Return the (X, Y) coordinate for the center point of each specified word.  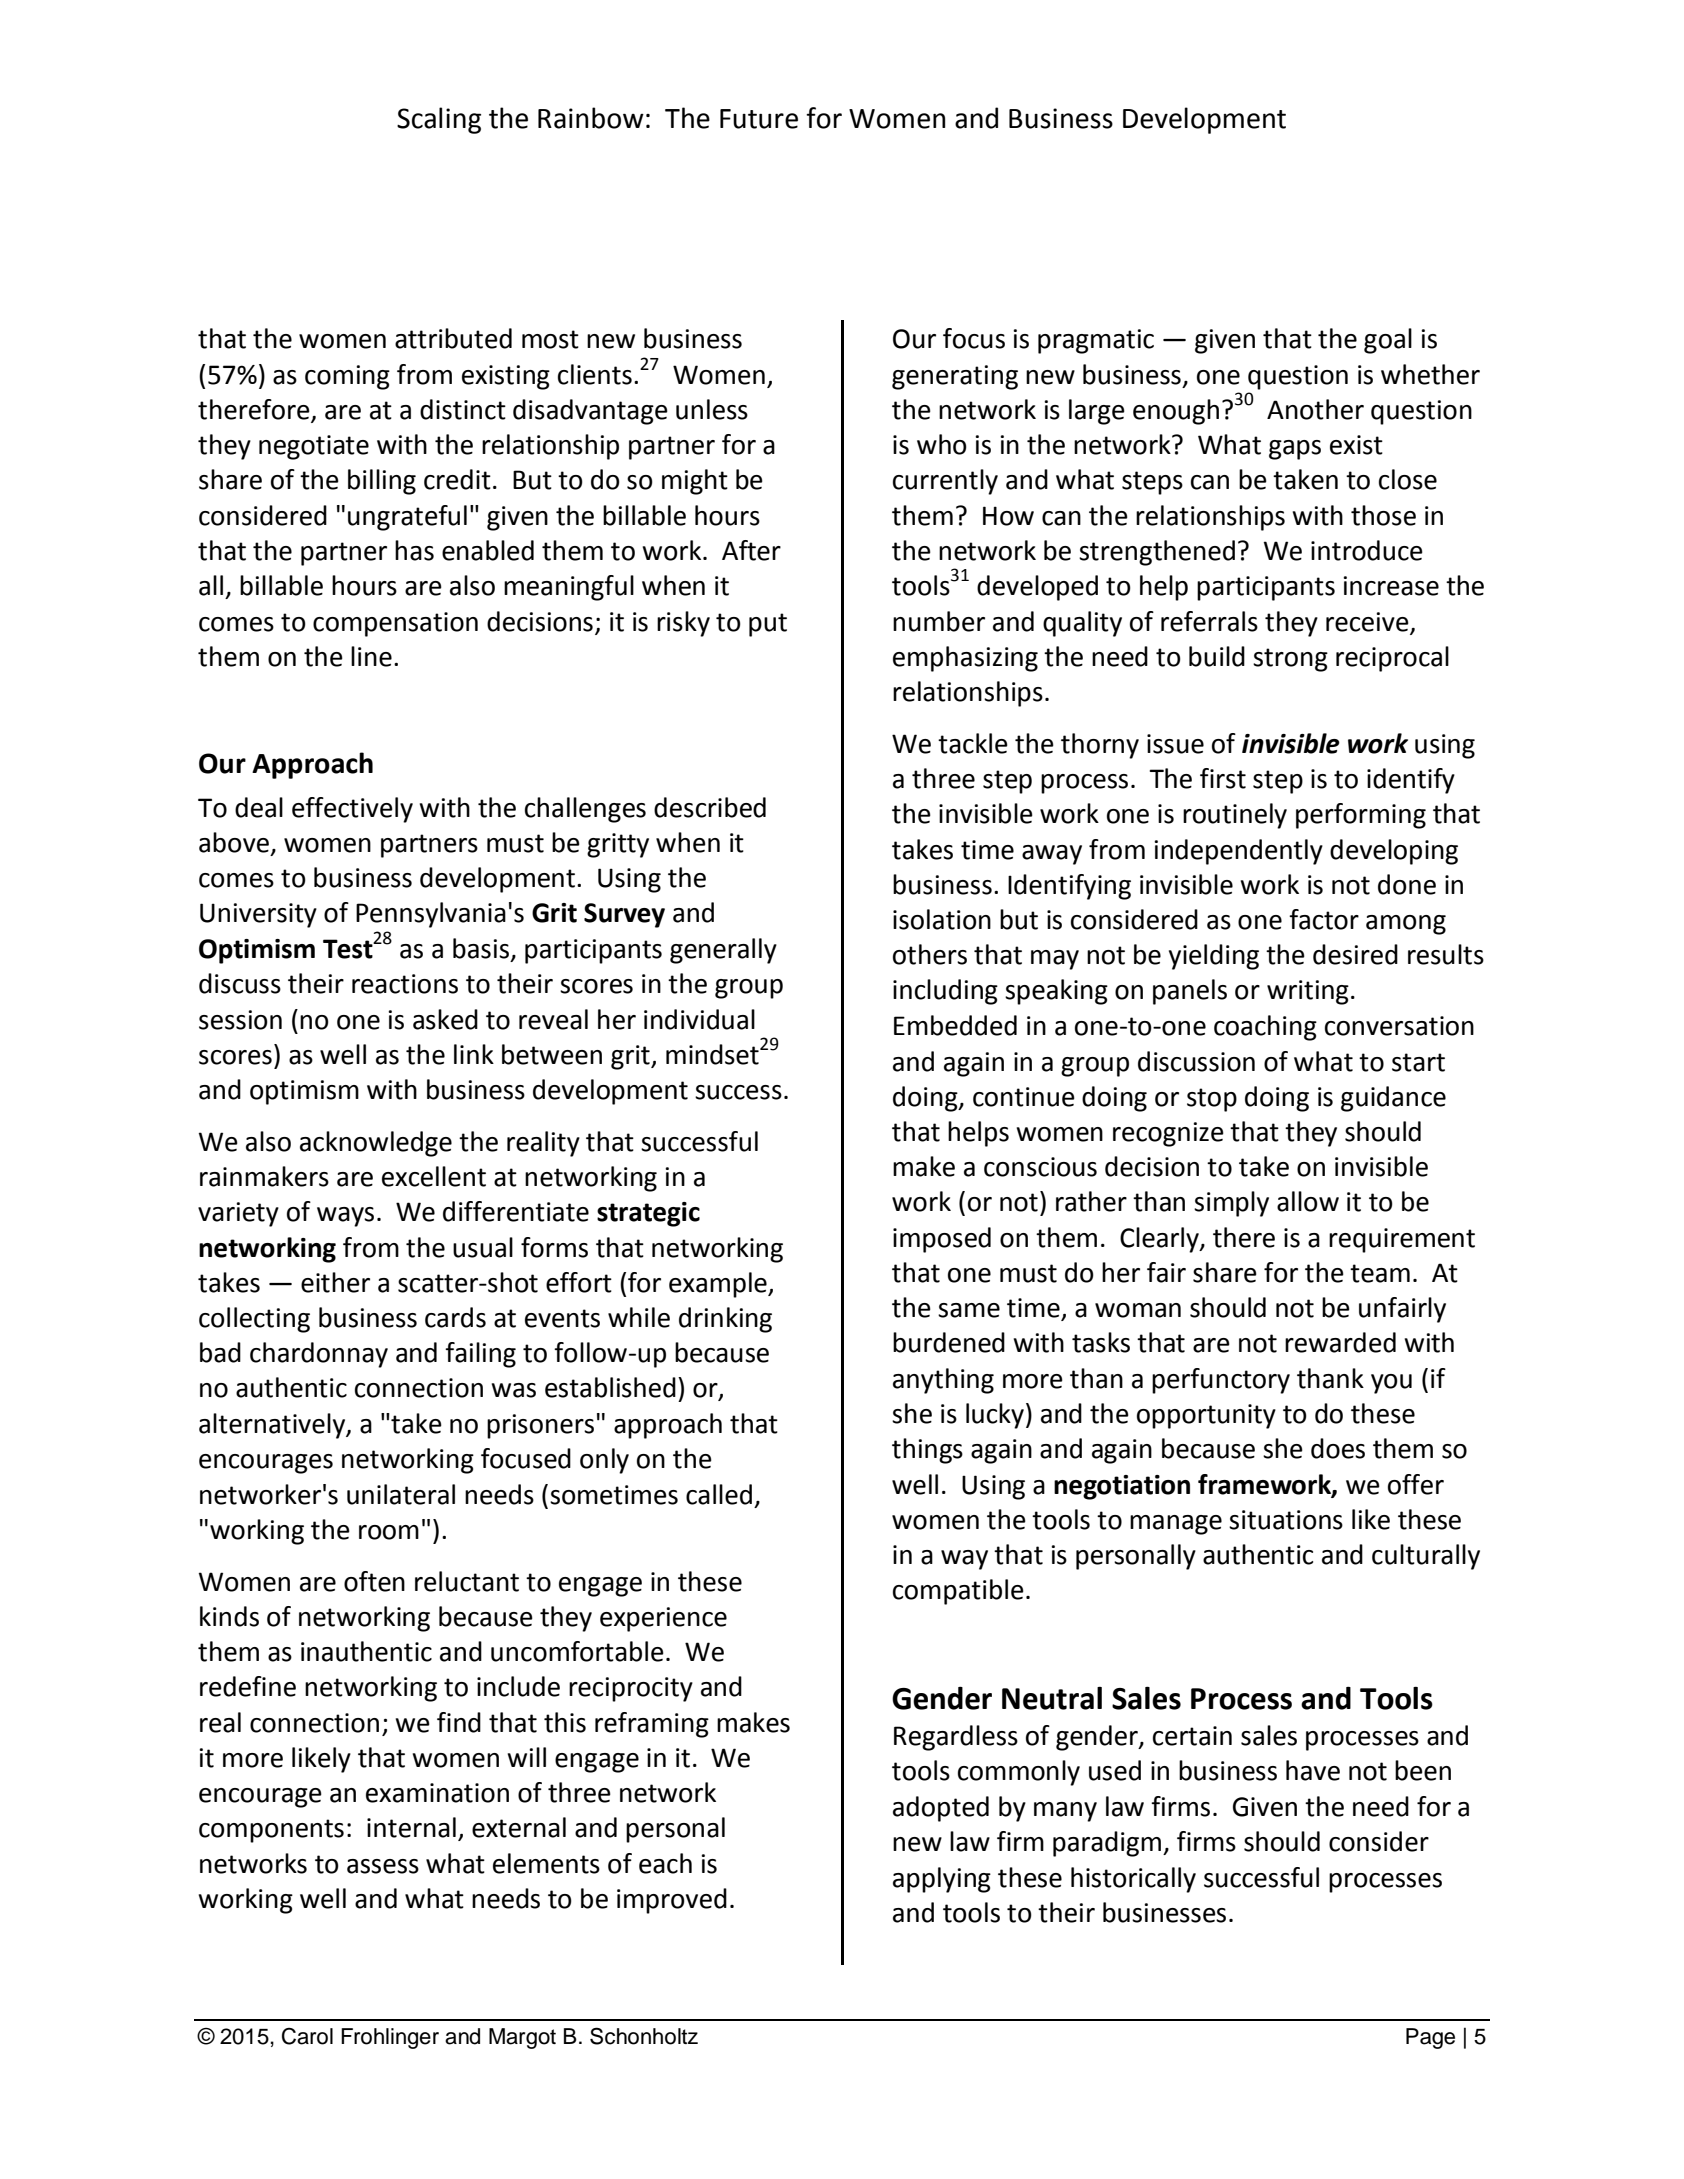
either (335, 1282)
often (374, 1581)
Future (759, 119)
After (751, 550)
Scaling (439, 120)
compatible (958, 1592)
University (258, 915)
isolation (942, 919)
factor (1324, 919)
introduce (1367, 550)
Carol (307, 2036)
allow (1308, 1201)
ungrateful (407, 518)
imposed (942, 1240)
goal (1388, 341)
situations (1286, 1520)
